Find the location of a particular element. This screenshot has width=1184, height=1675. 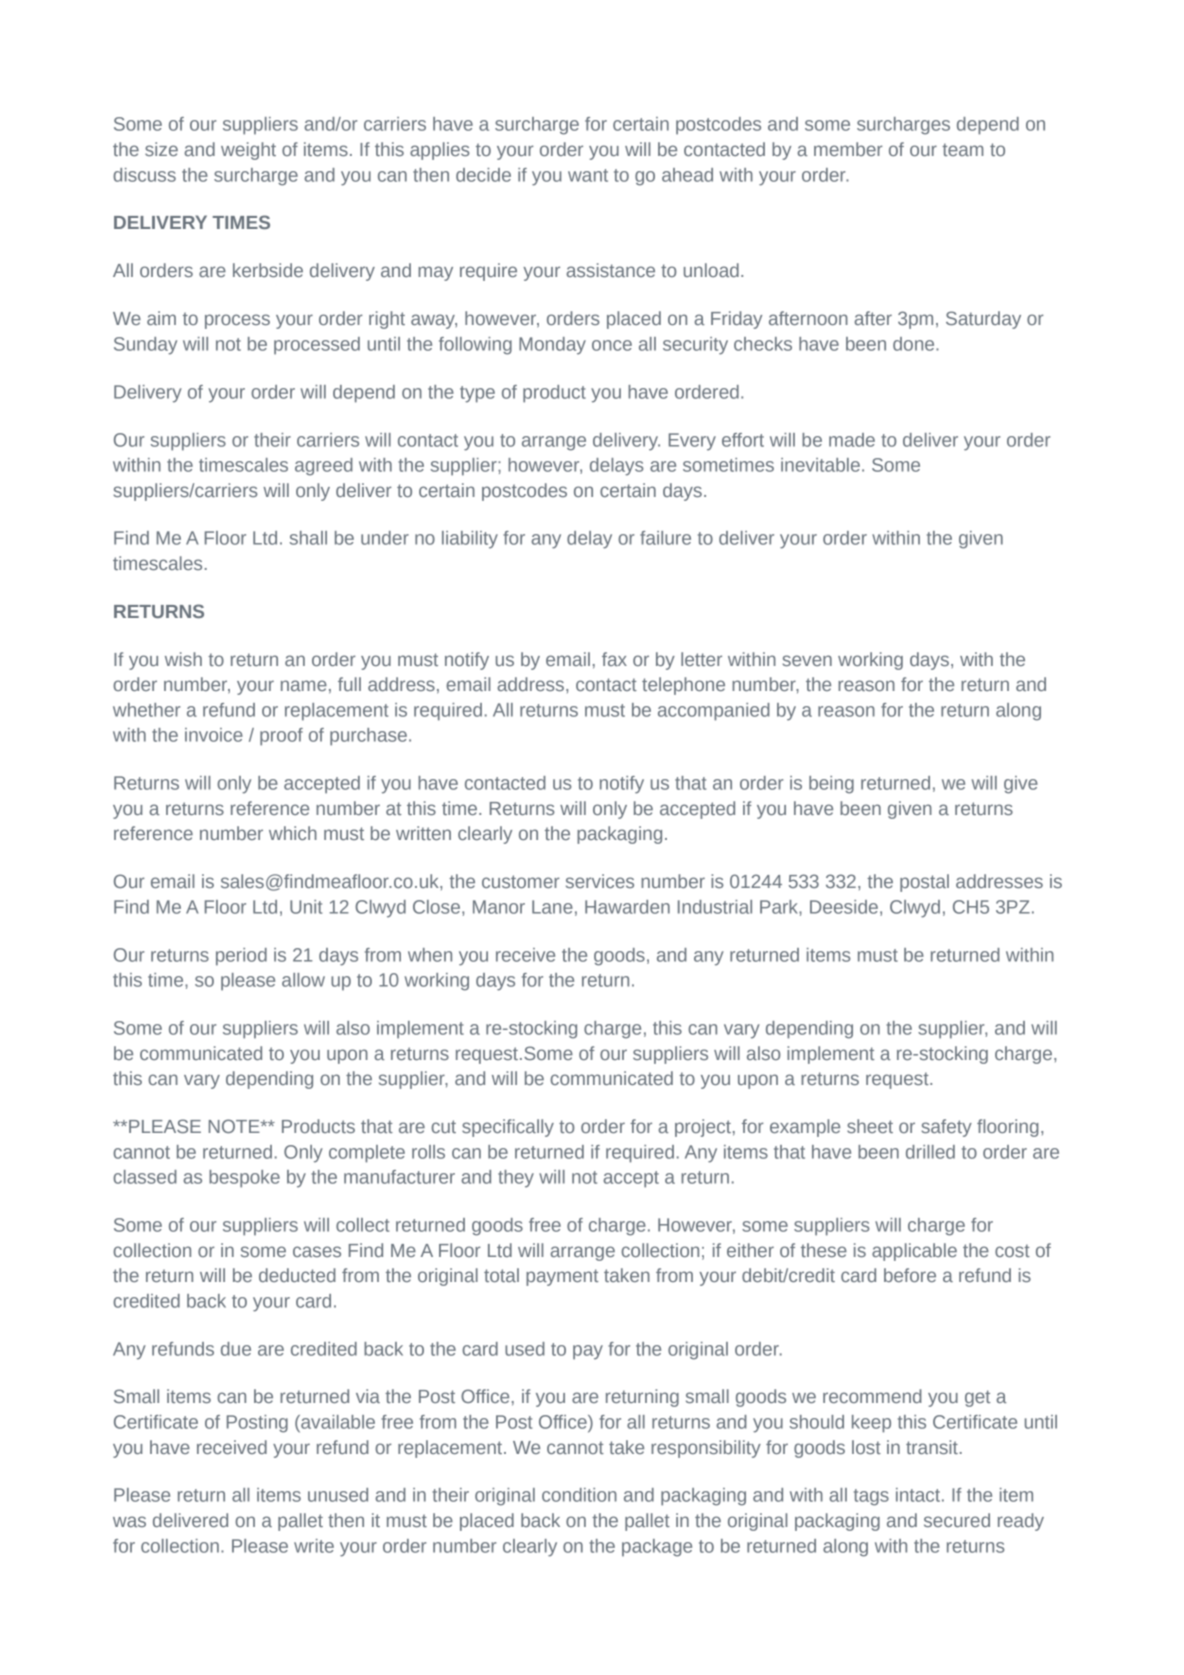

which is located at coordinates (293, 833).
